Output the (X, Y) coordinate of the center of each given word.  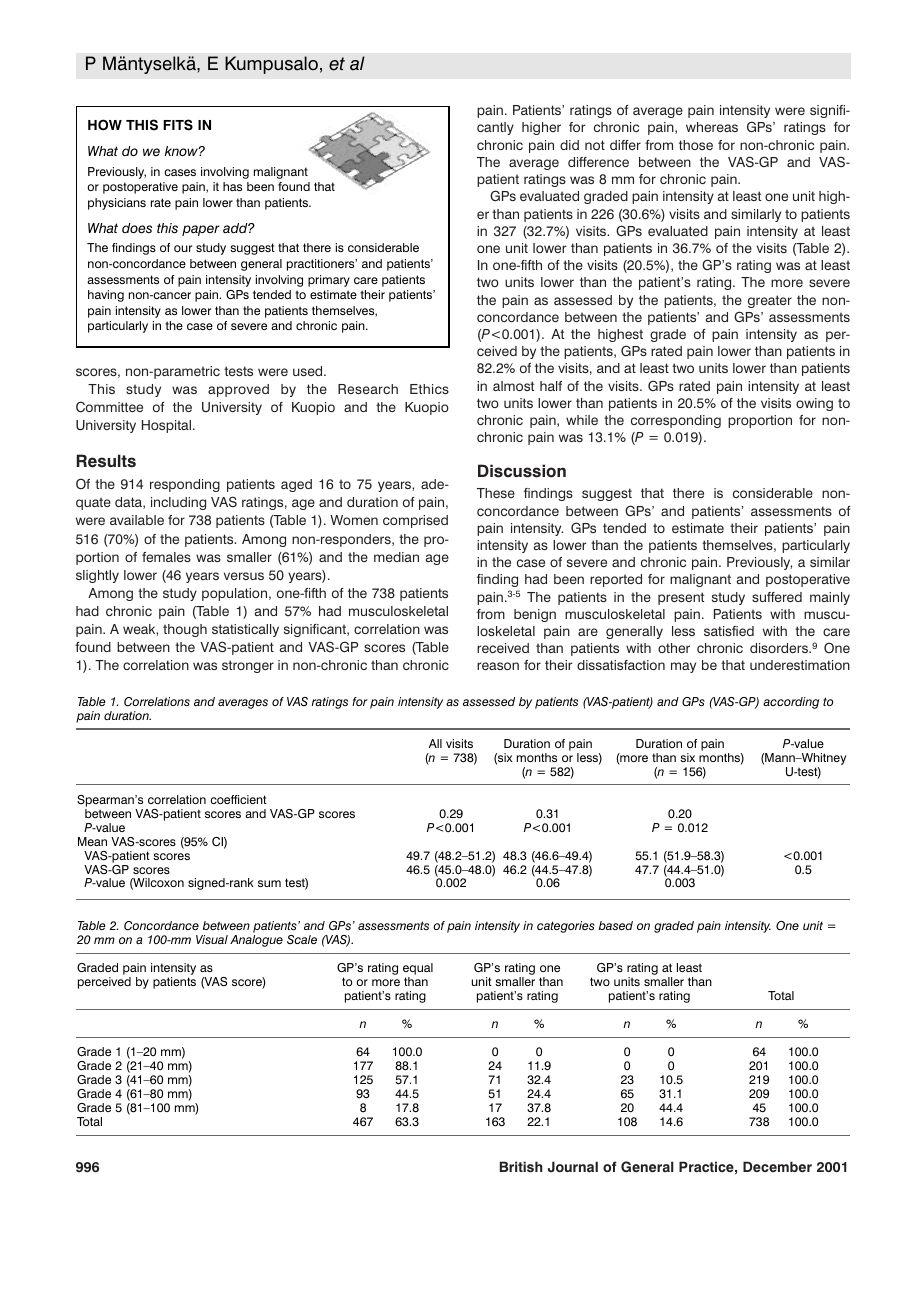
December (777, 1166)
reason (498, 666)
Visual (212, 939)
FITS (178, 125)
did (569, 145)
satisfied (729, 631)
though (185, 630)
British (521, 1166)
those (696, 145)
